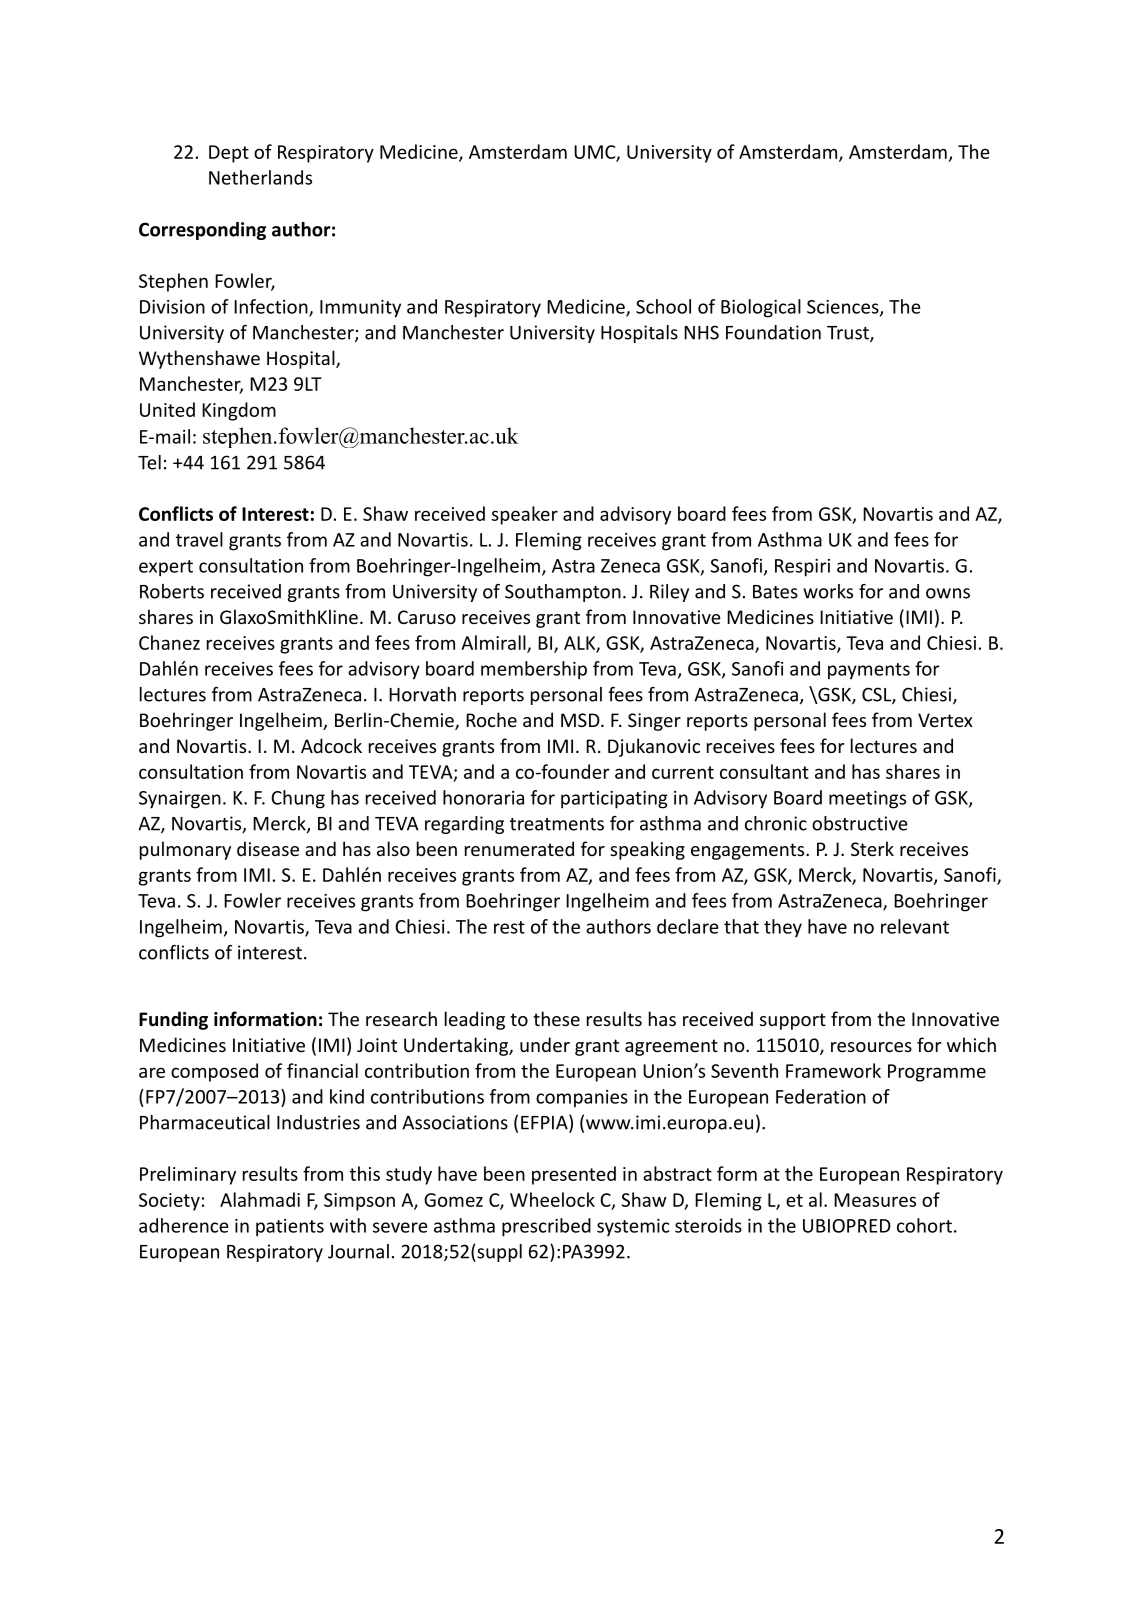 The height and width of the image is (1617, 1145). I want to click on payments, so click(869, 671).
